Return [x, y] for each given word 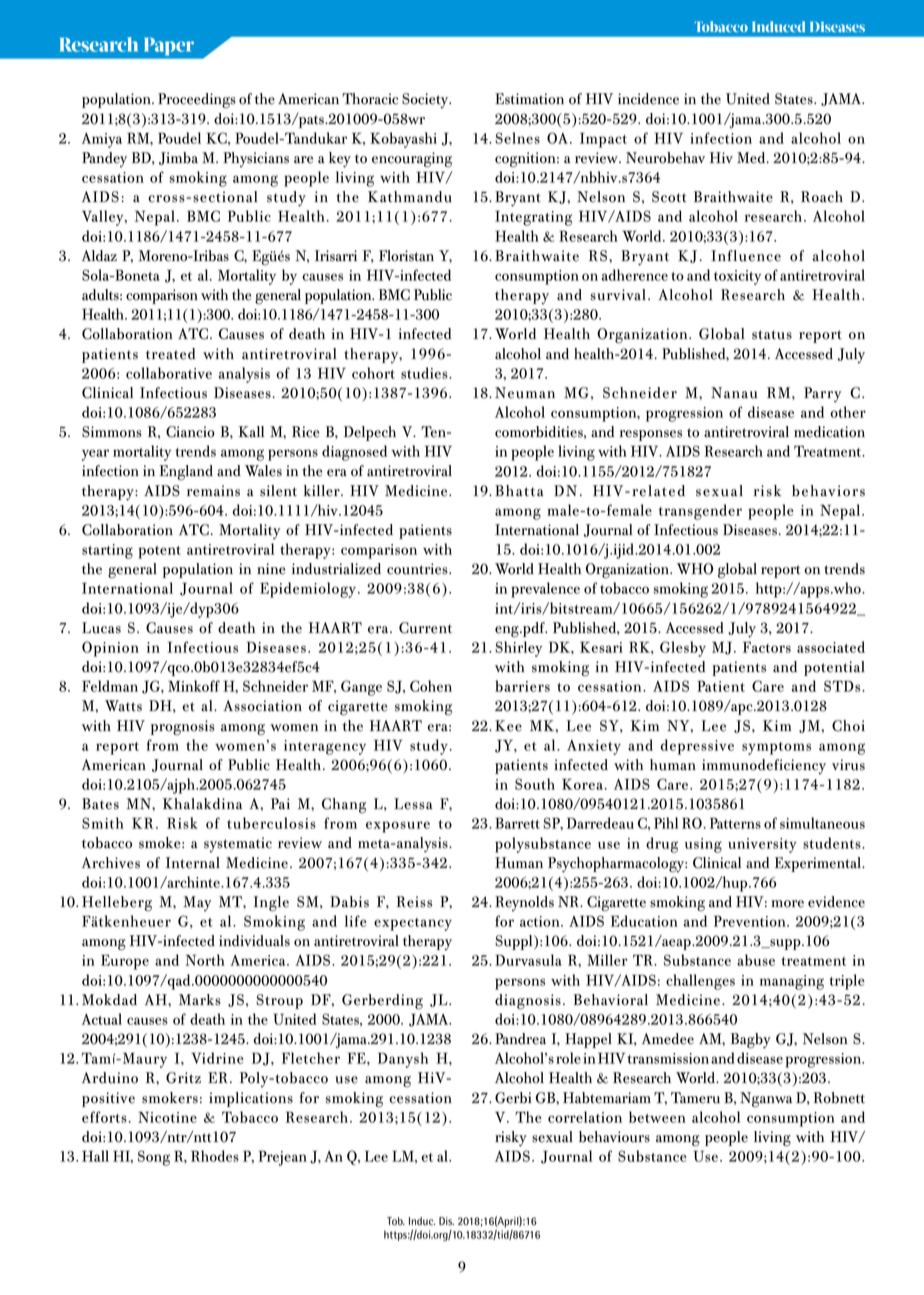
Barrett [517, 823]
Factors [767, 647]
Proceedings [197, 100]
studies [425, 373]
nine [271, 569]
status [772, 335]
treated [171, 354]
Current [425, 628]
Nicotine [167, 1117]
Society [426, 101]
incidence [648, 99]
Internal [193, 863]
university [762, 845]
